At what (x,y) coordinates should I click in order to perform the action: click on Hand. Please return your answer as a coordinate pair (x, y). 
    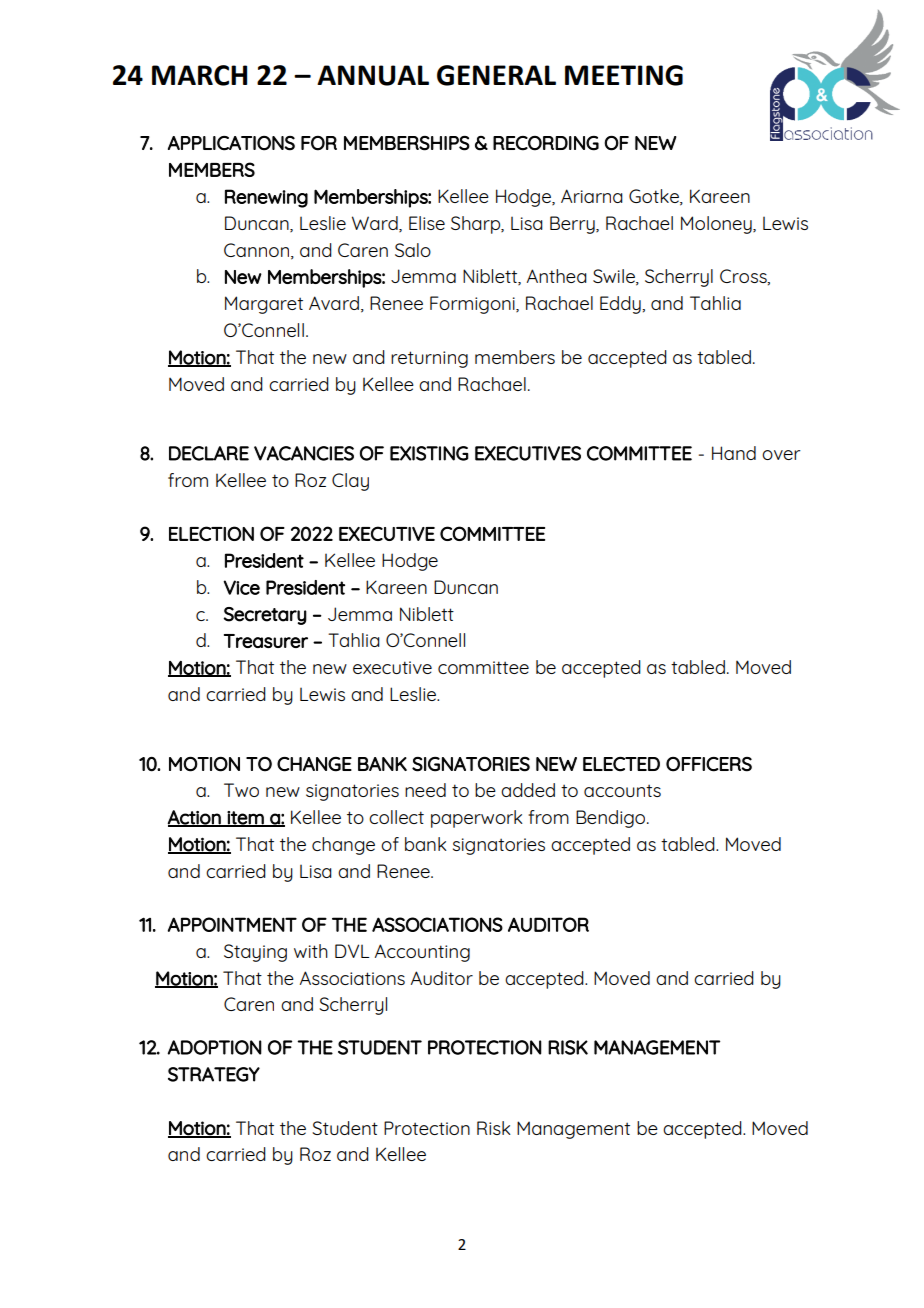
    Looking at the image, I should click on (734, 453).
